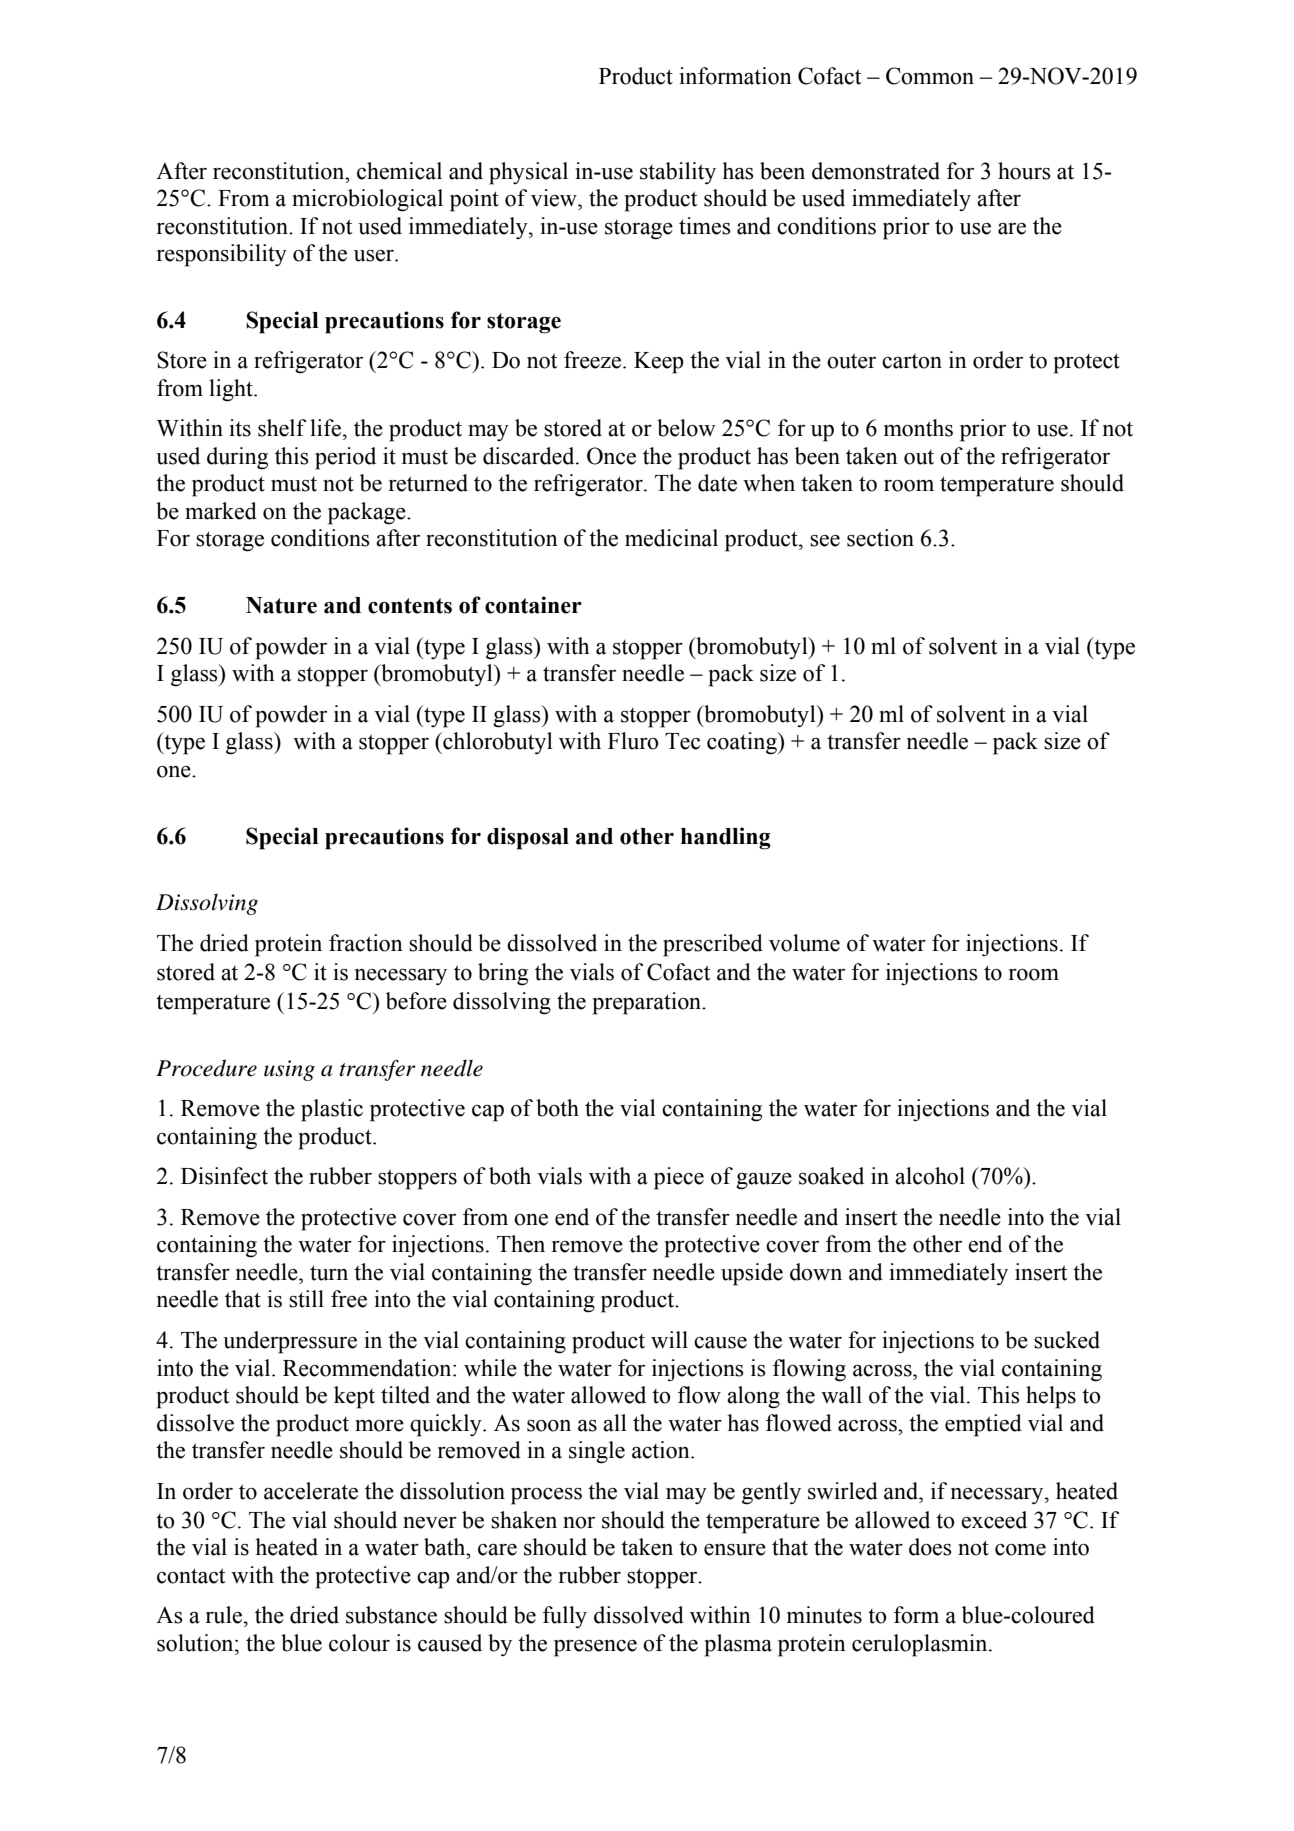  What do you see at coordinates (671, 538) in the screenshot?
I see `medicinal` at bounding box center [671, 538].
